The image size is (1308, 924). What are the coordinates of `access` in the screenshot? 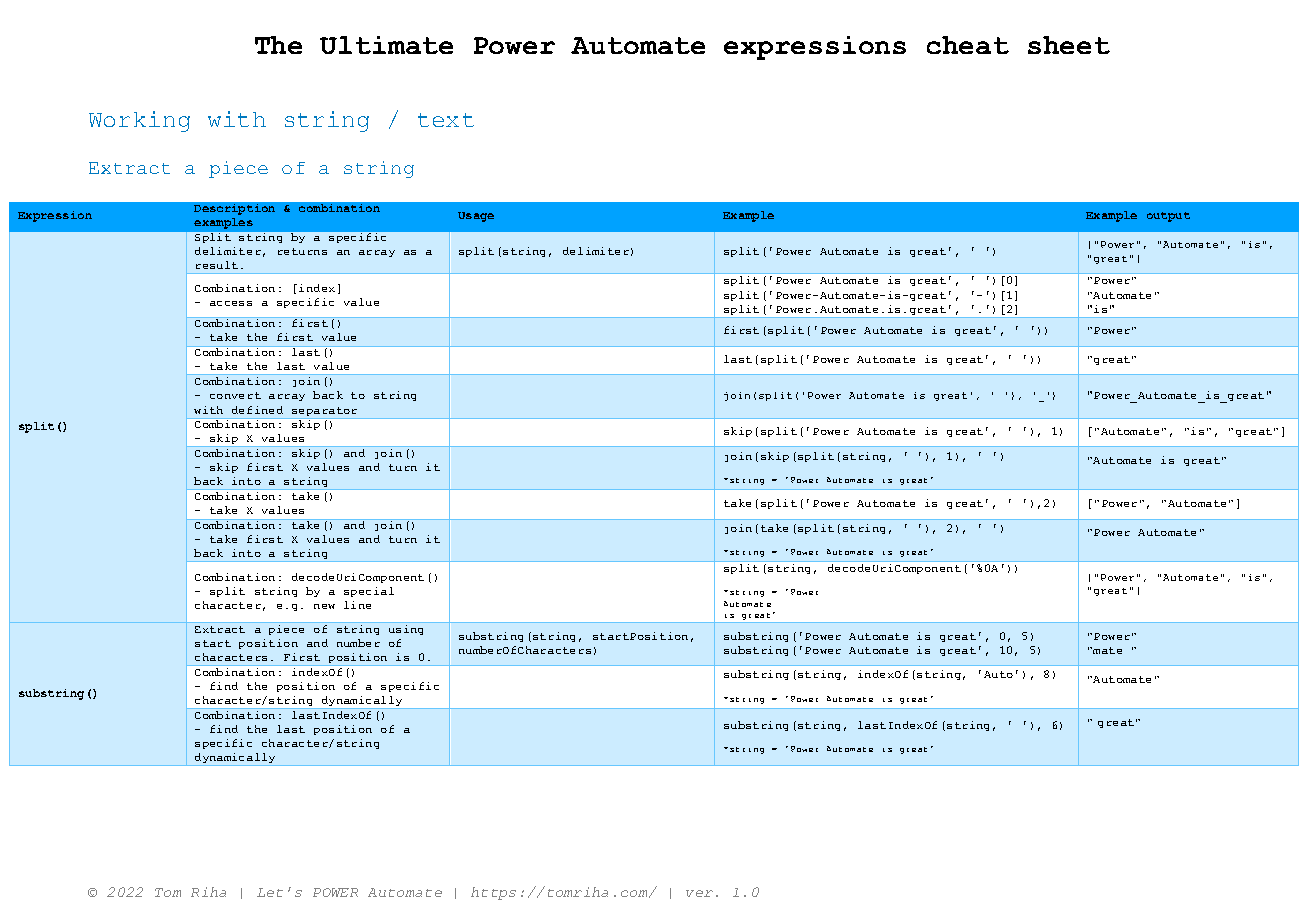 It's located at (231, 303).
